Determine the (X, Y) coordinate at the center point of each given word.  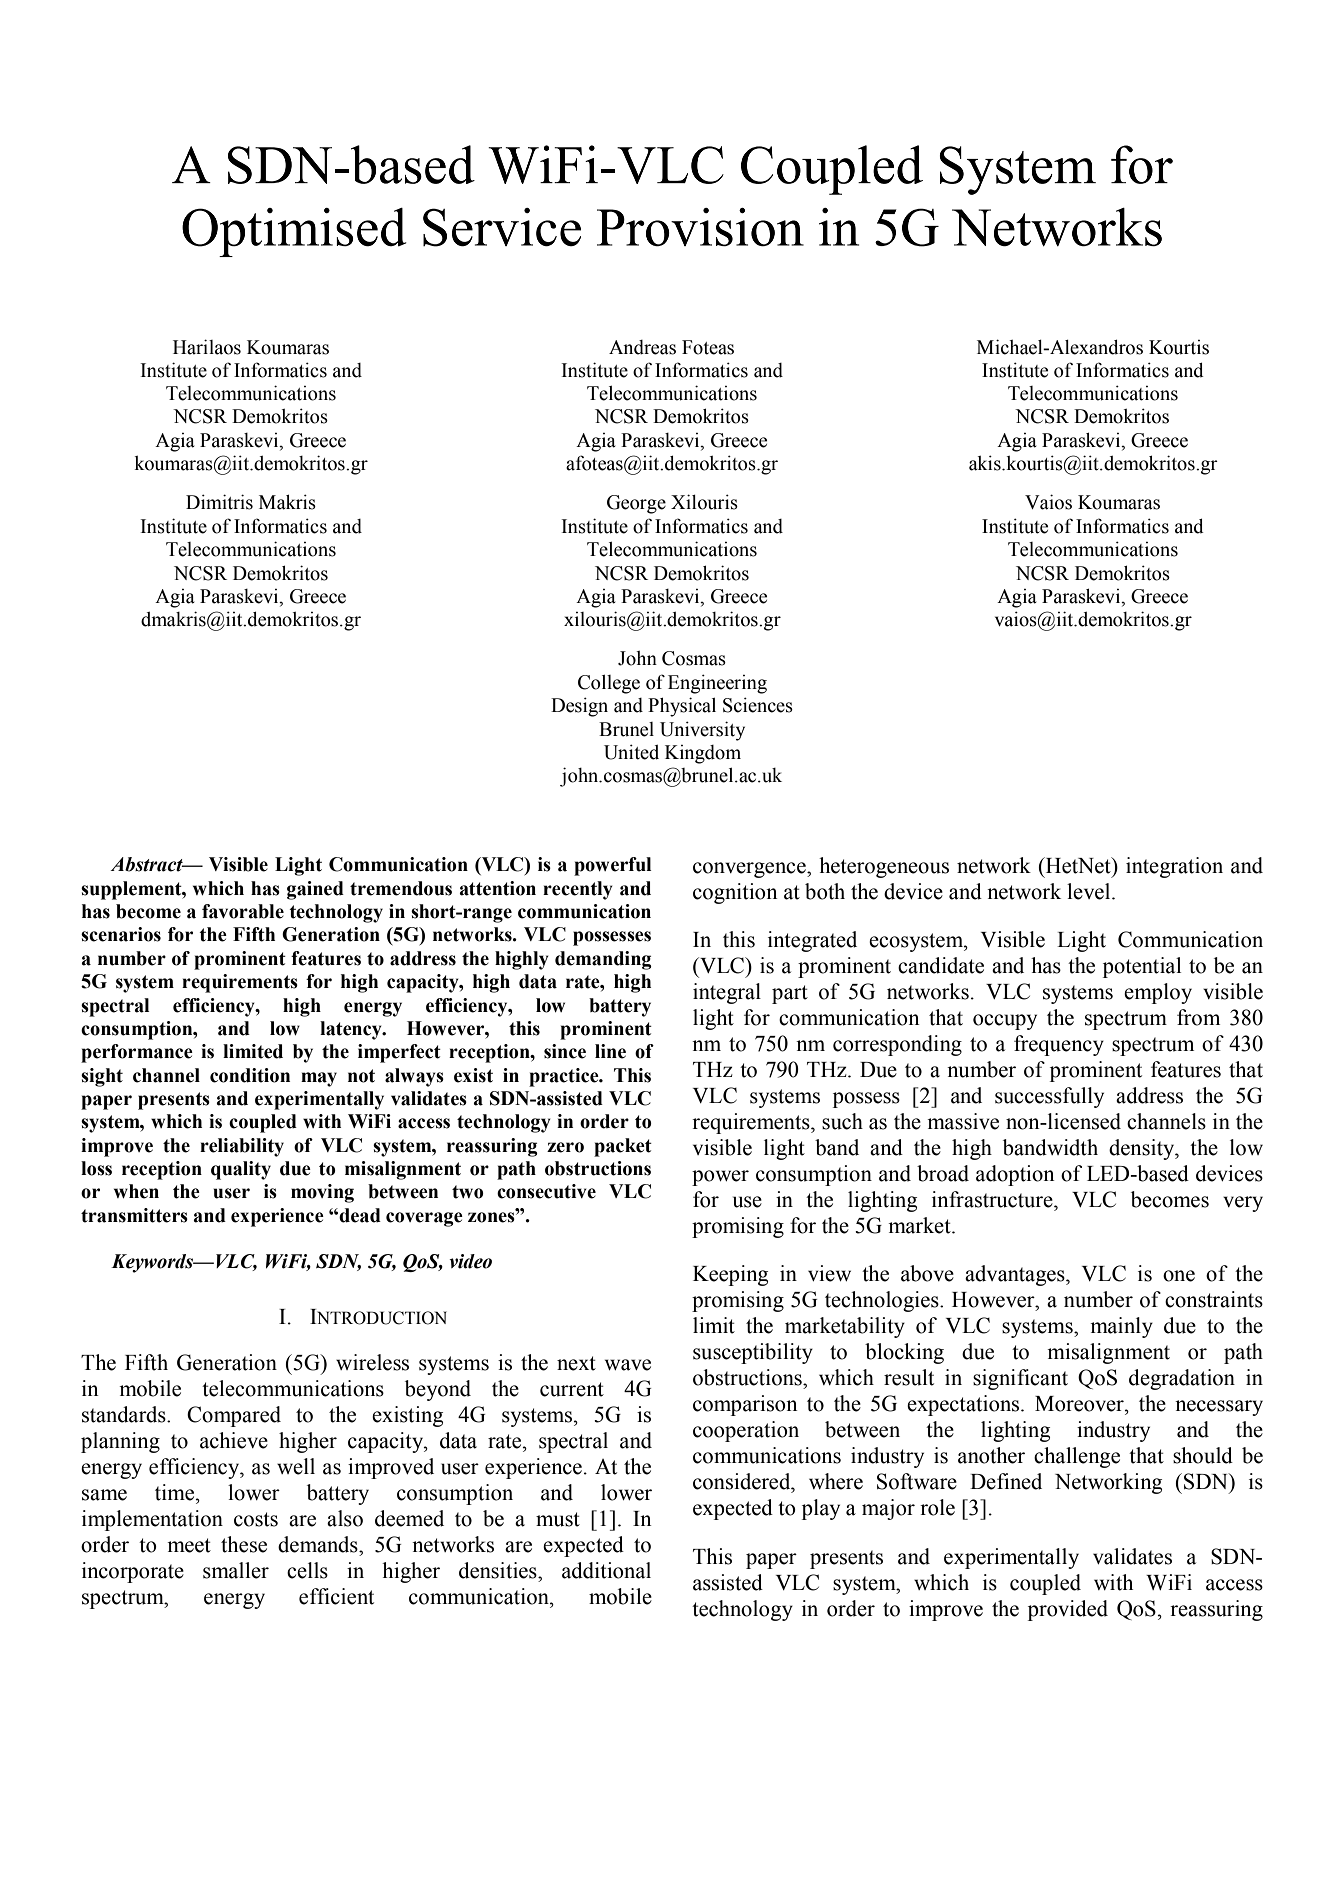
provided (1068, 1610)
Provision (700, 227)
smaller (236, 1570)
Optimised (294, 232)
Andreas (642, 347)
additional (606, 1570)
